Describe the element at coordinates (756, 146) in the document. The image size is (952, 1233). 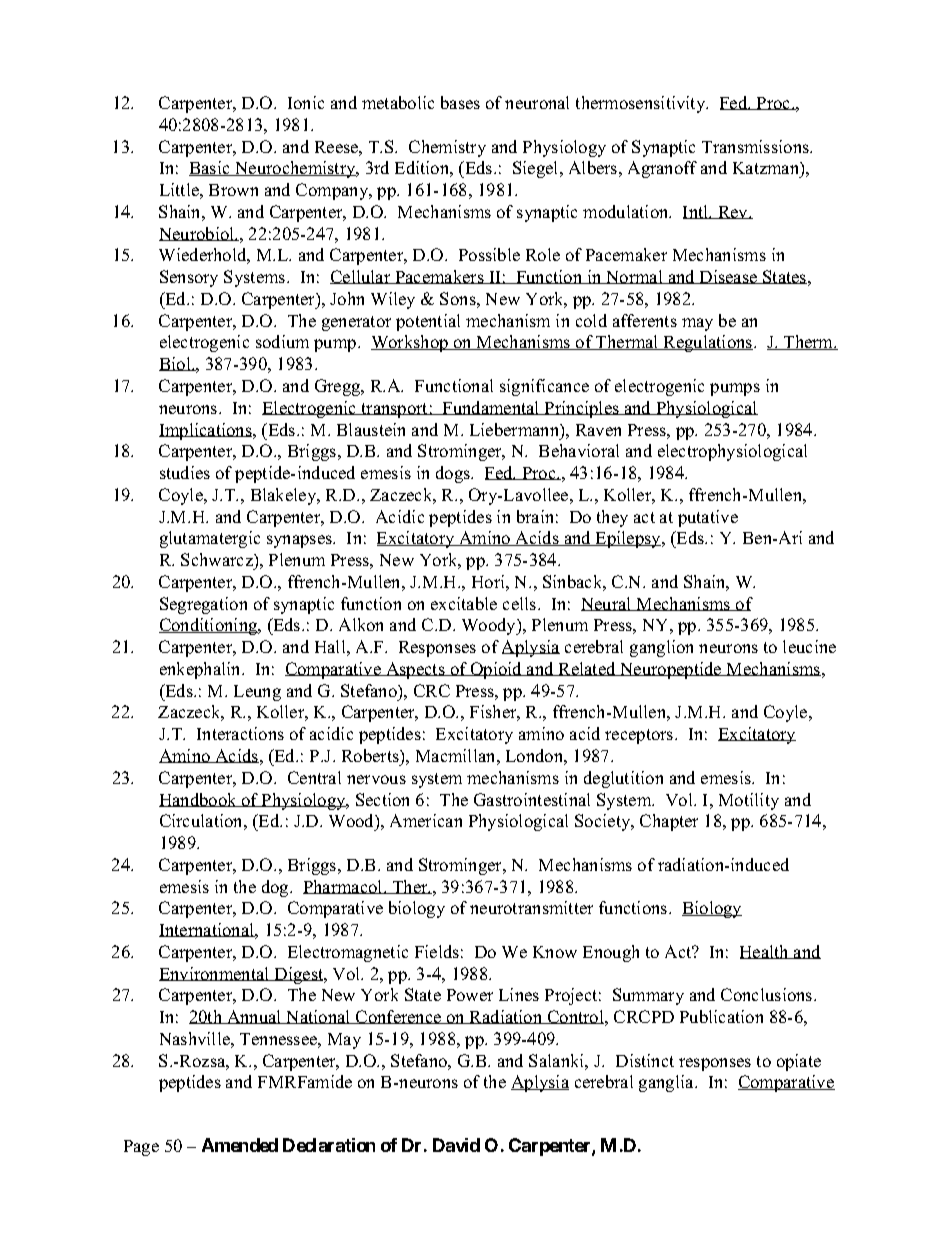
I see `Transmissions` at that location.
